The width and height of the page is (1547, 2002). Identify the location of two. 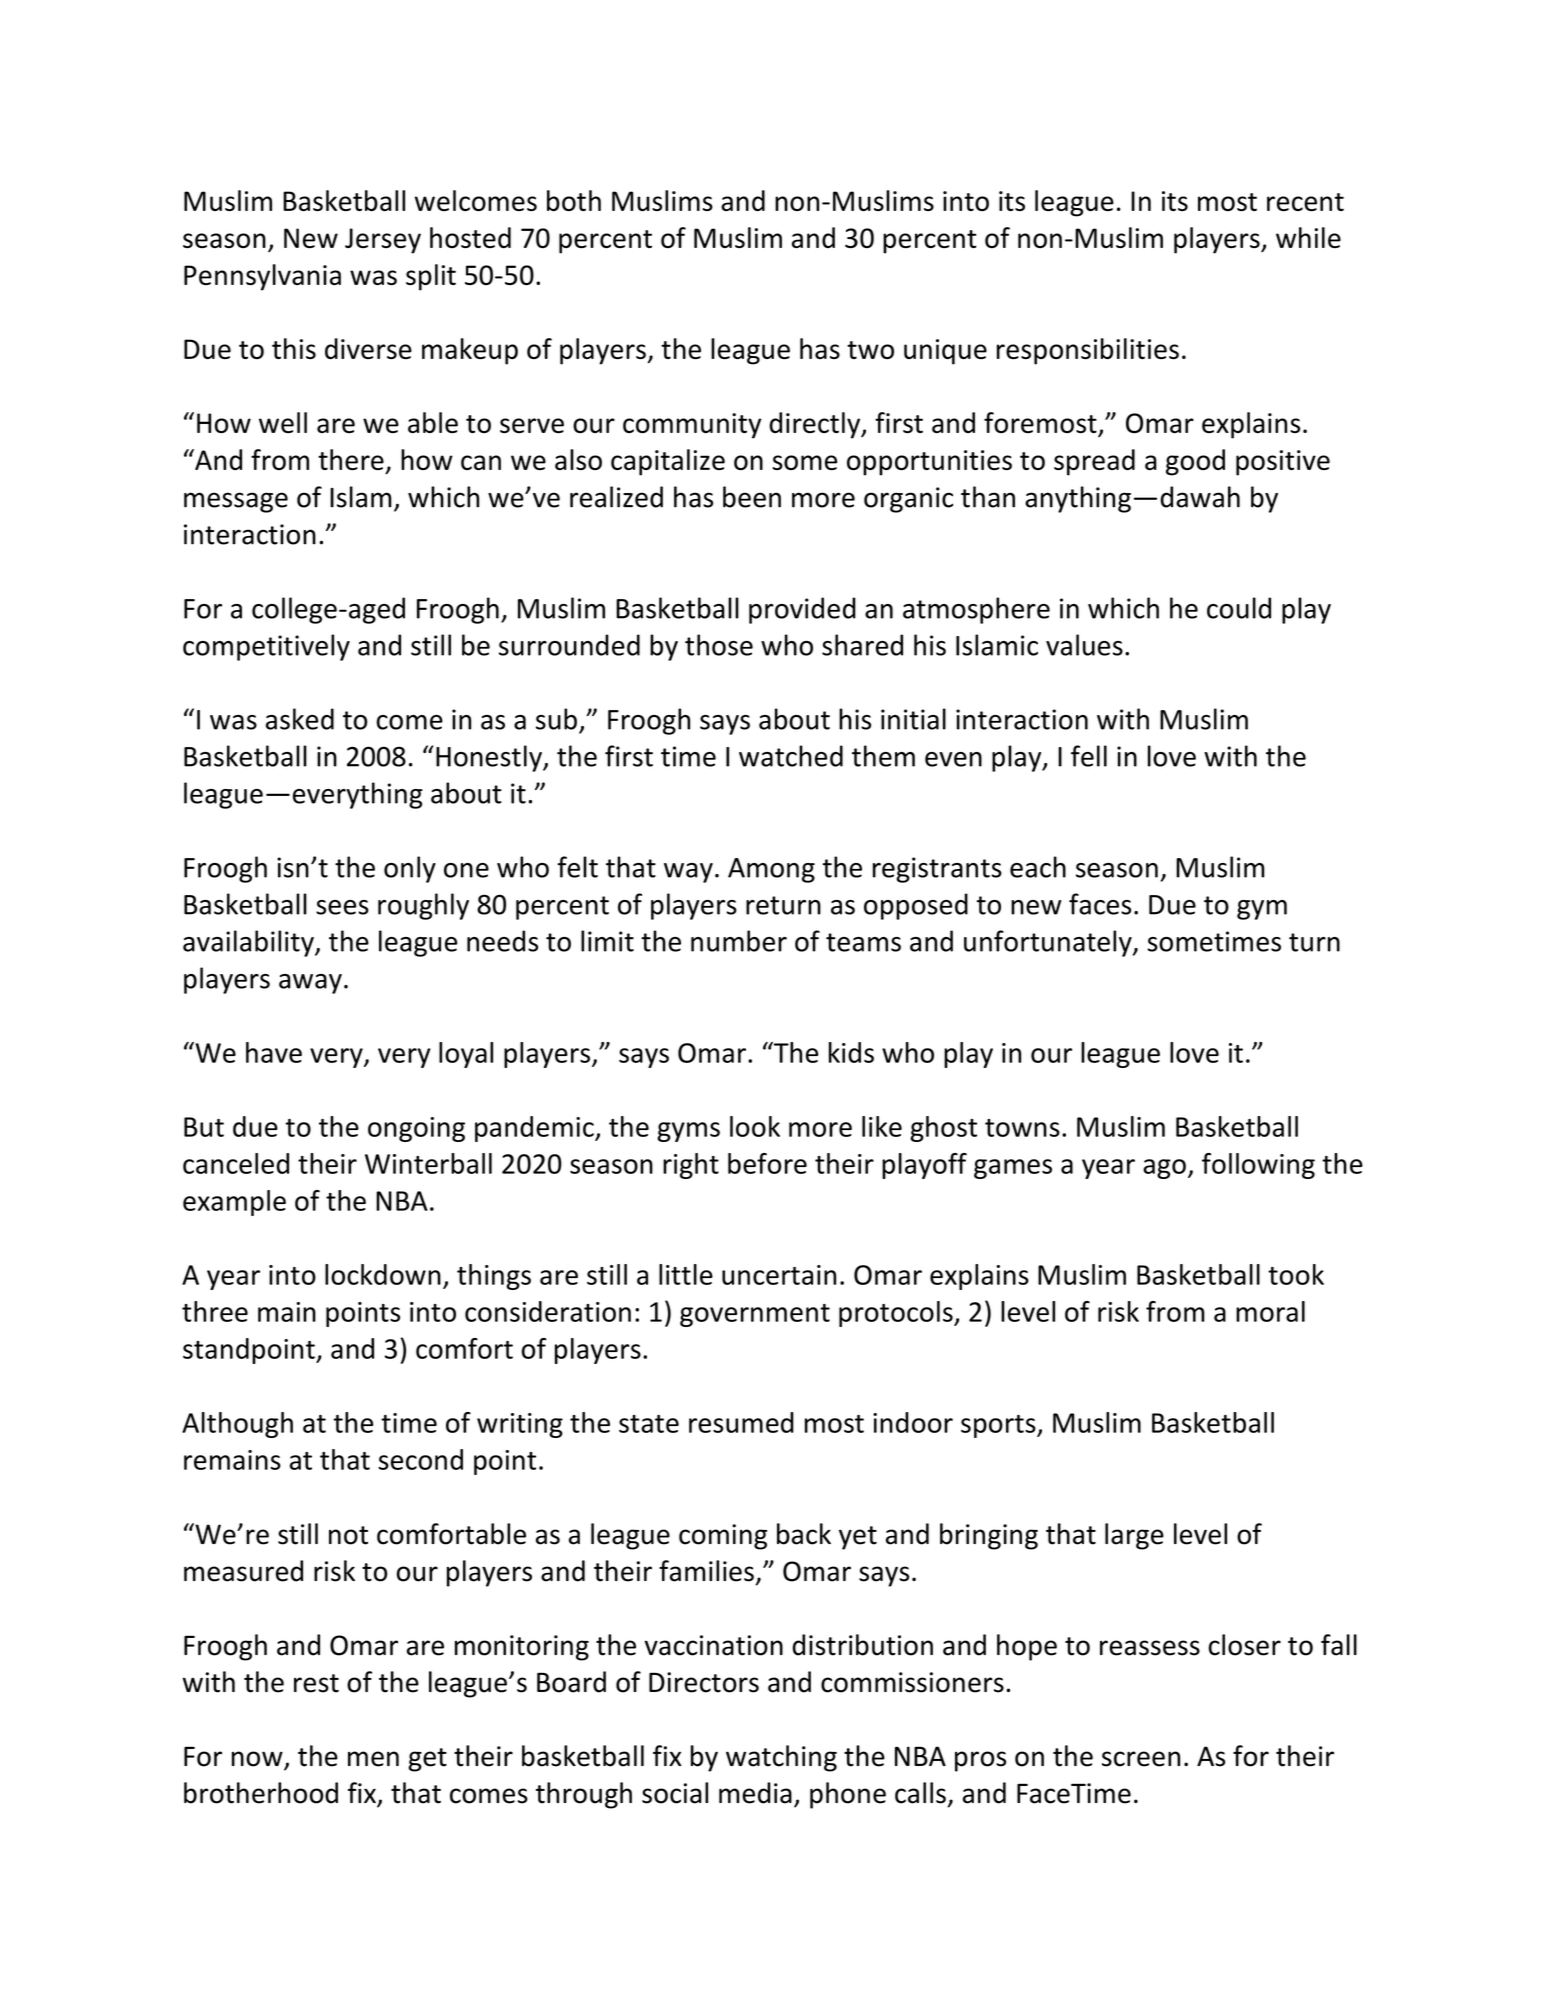
(870, 350).
